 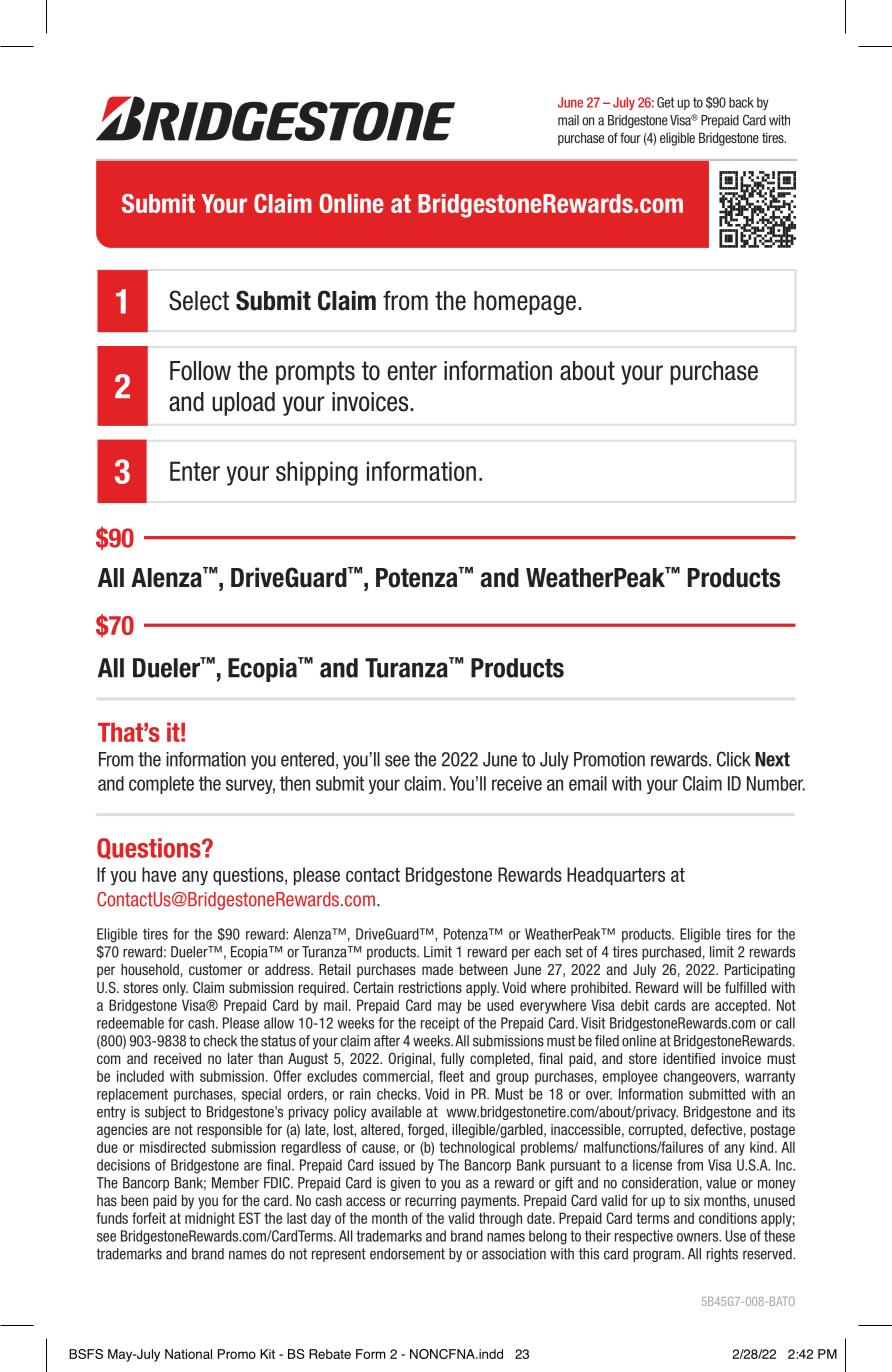 What do you see at coordinates (188, 1354) in the screenshot?
I see `National` at bounding box center [188, 1354].
